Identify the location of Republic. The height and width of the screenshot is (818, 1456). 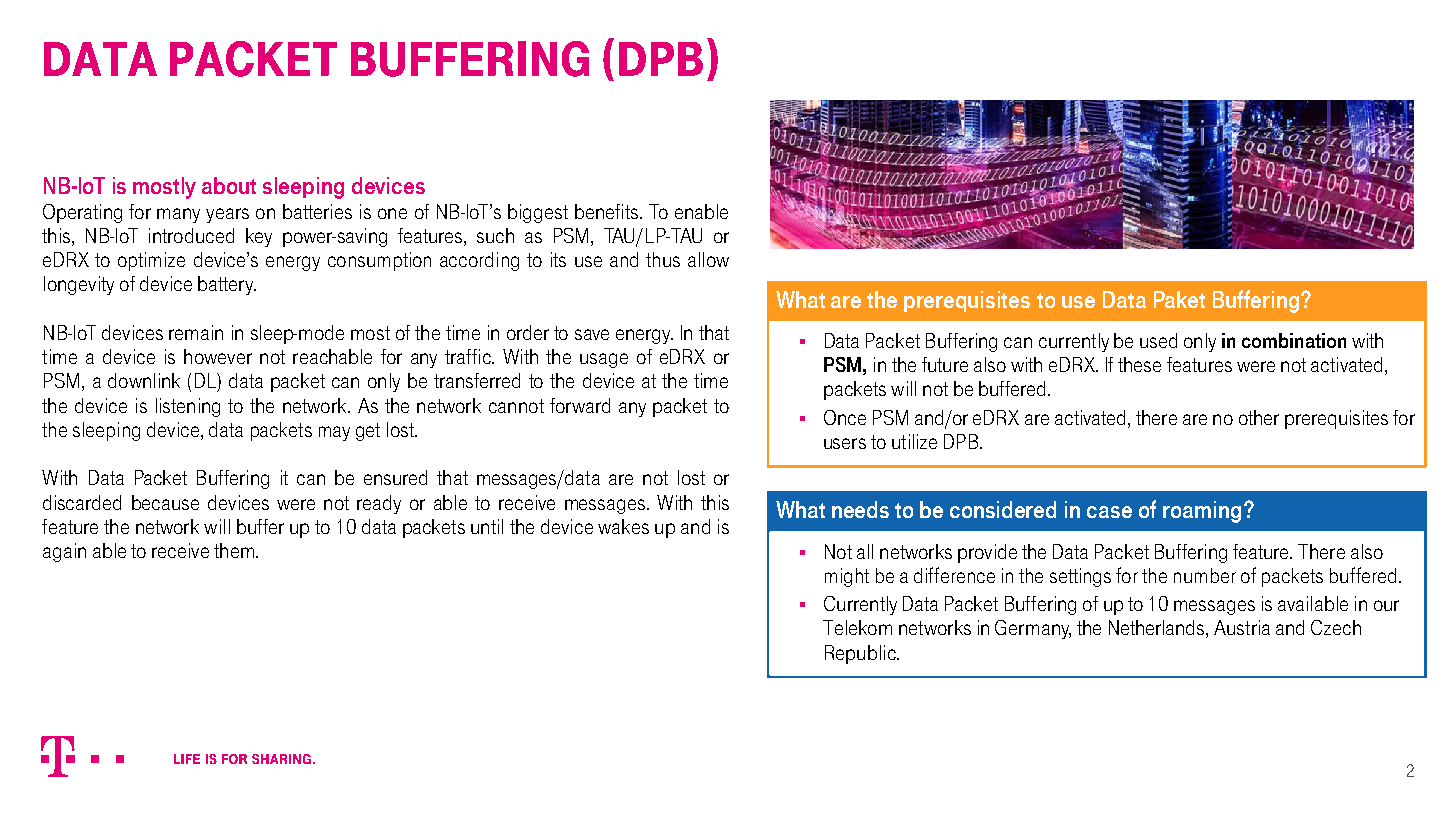
(861, 654).
